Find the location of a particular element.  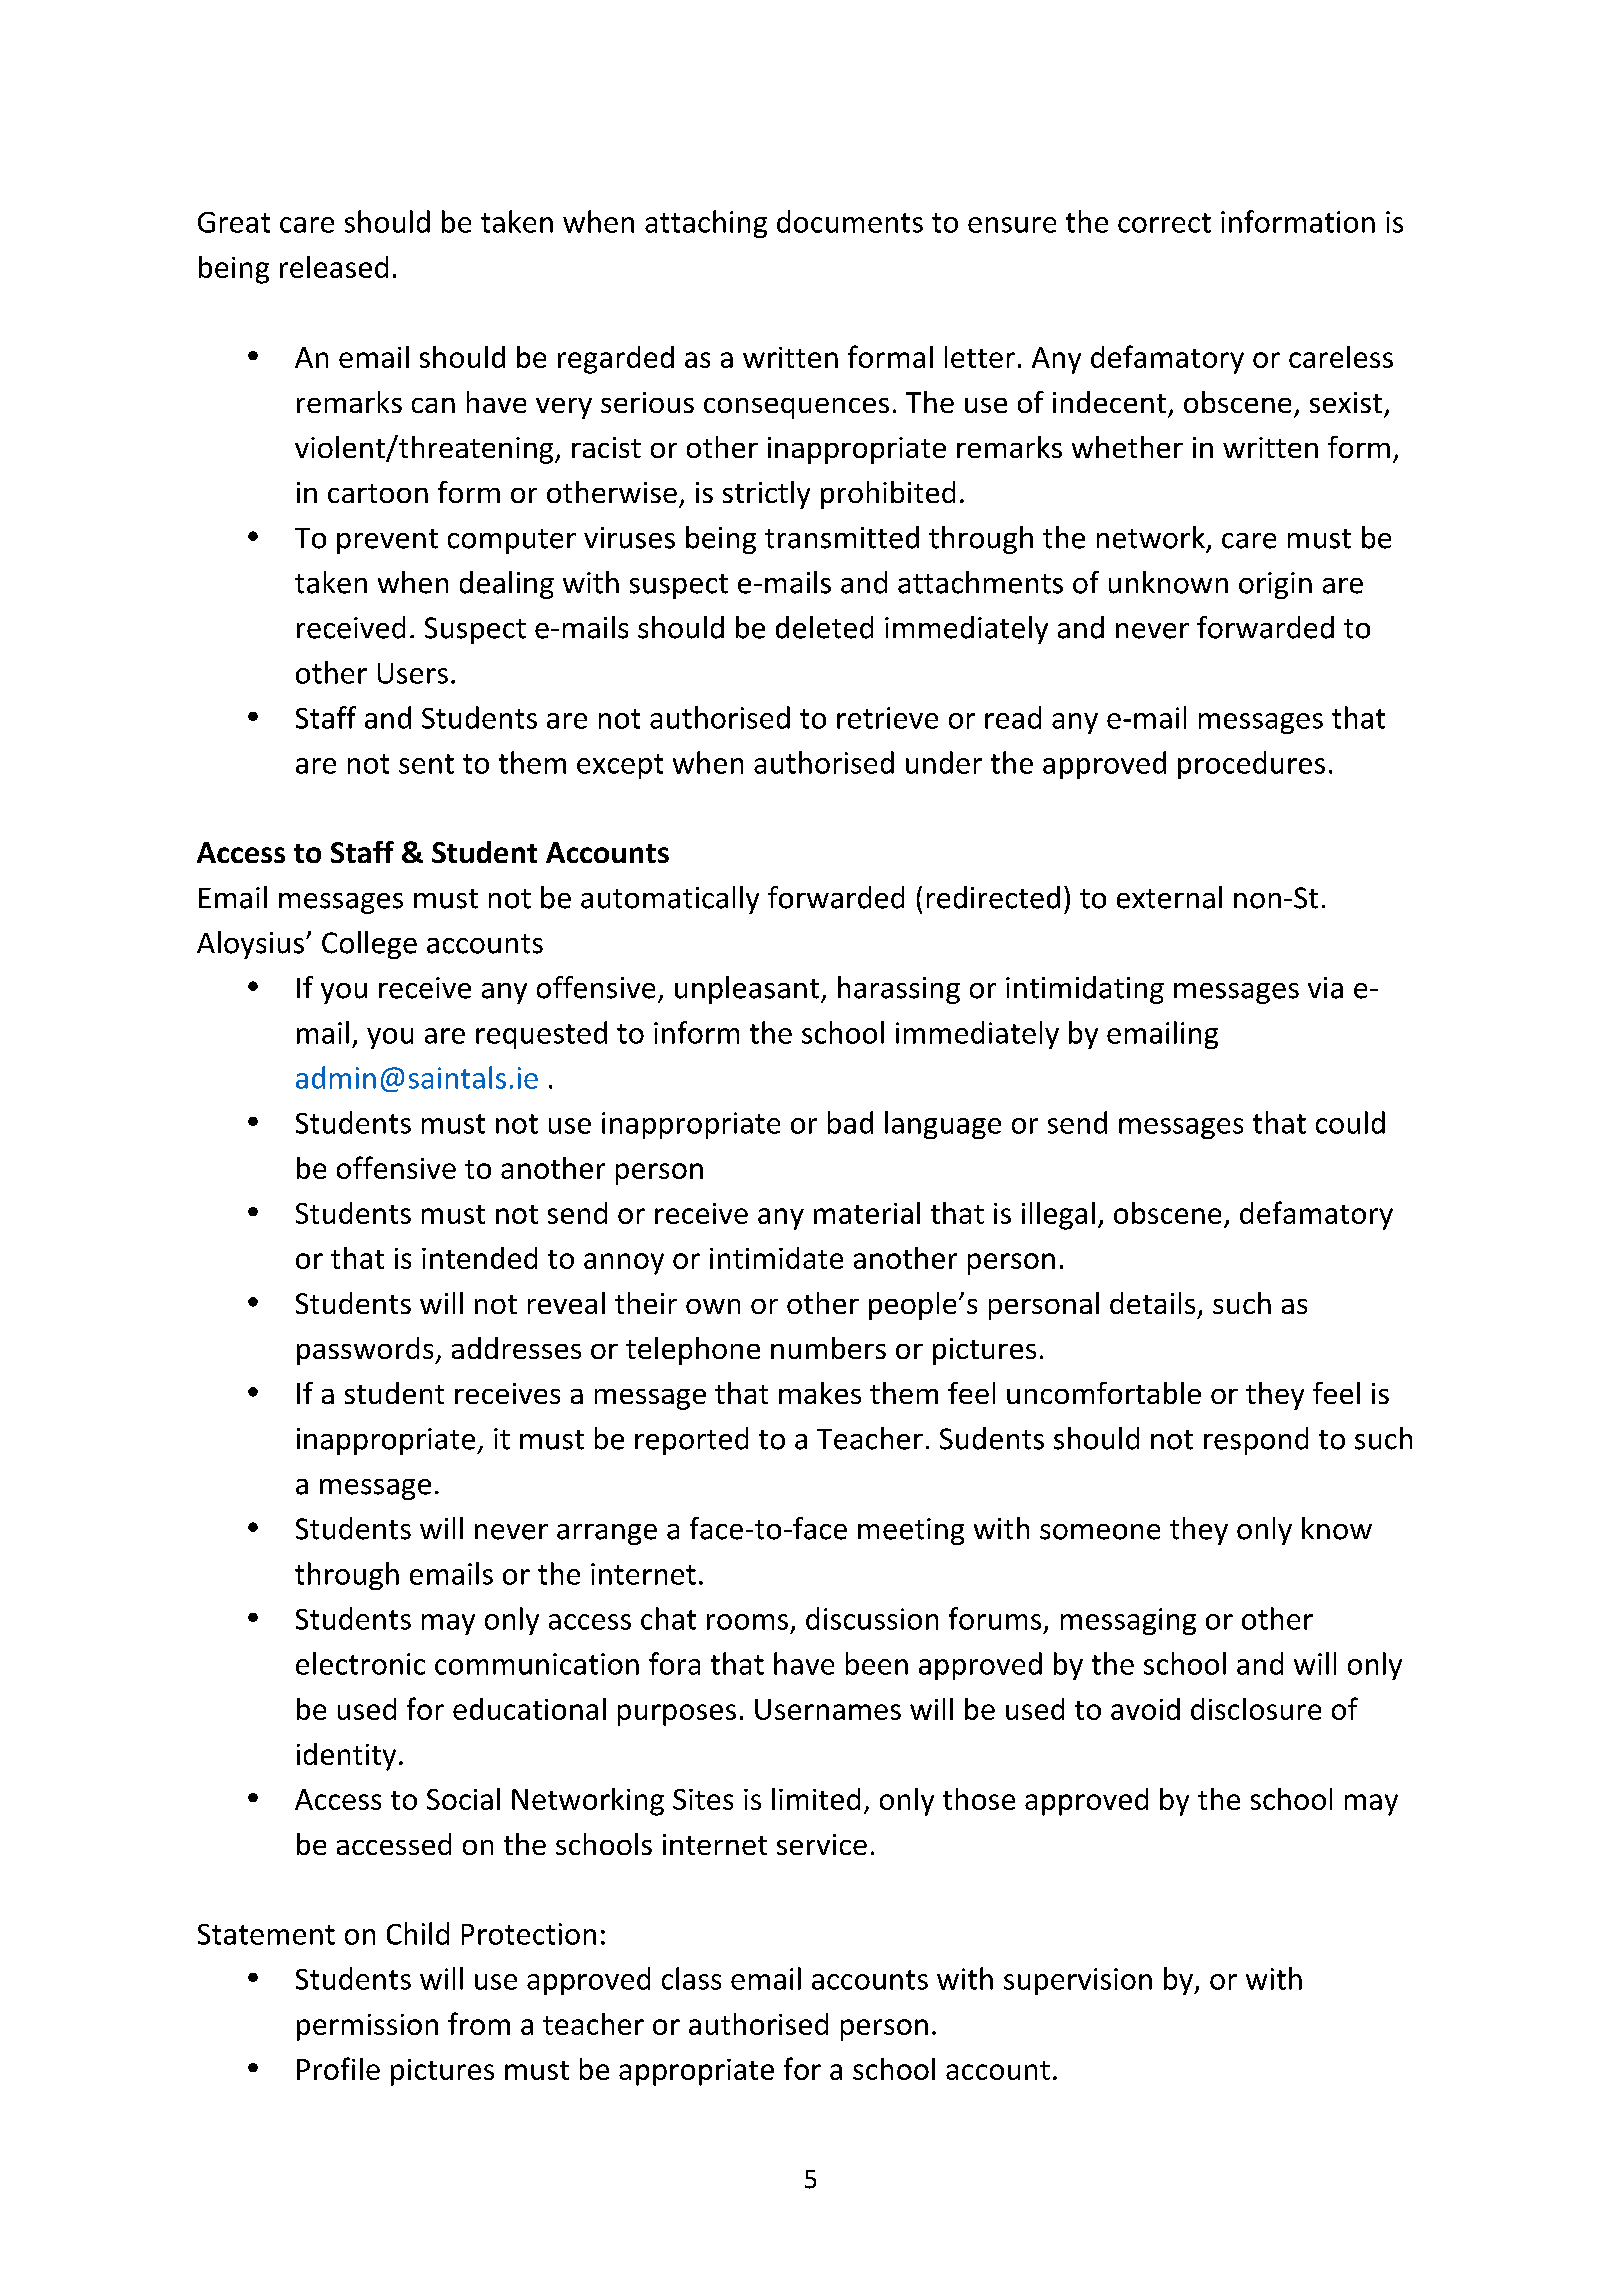

could is located at coordinates (1350, 1122).
